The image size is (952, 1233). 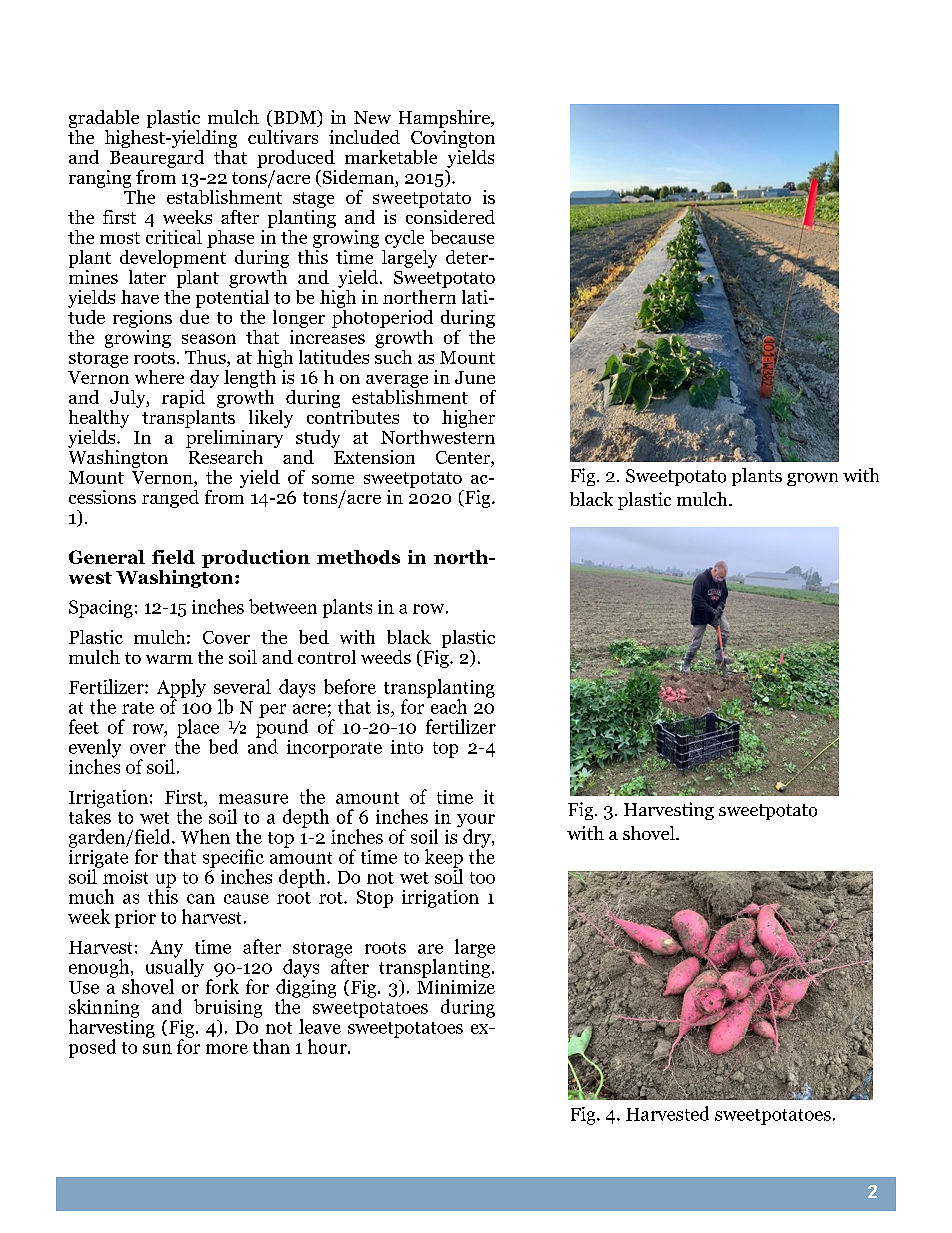 I want to click on Hampshire, so click(x=445, y=119).
